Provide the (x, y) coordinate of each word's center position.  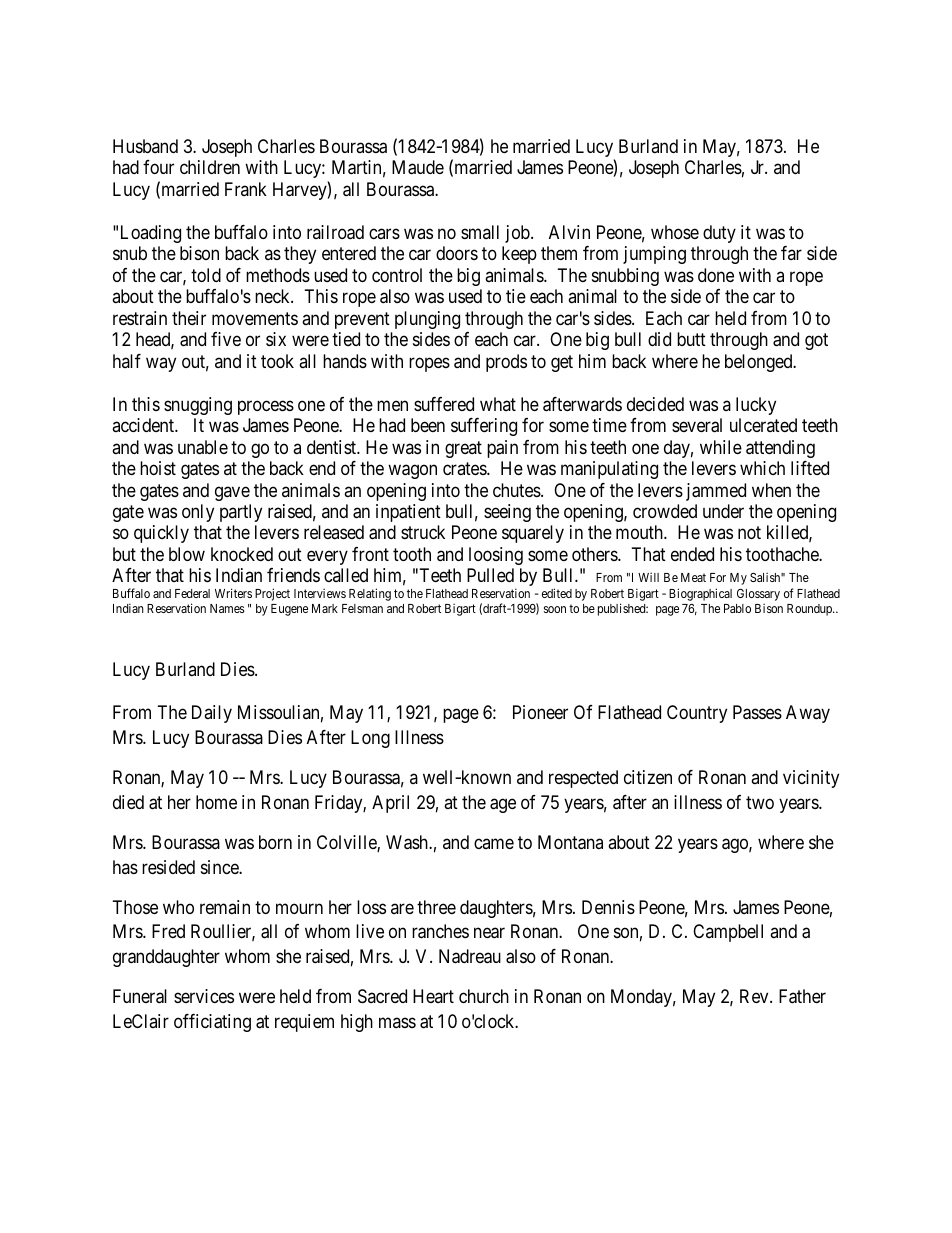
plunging (427, 320)
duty (719, 234)
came (494, 843)
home (216, 802)
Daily (212, 714)
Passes (757, 712)
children (210, 167)
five (226, 339)
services (204, 996)
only (198, 513)
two (760, 802)
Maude (418, 167)
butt (691, 339)
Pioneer (540, 712)
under (723, 511)
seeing (507, 513)
